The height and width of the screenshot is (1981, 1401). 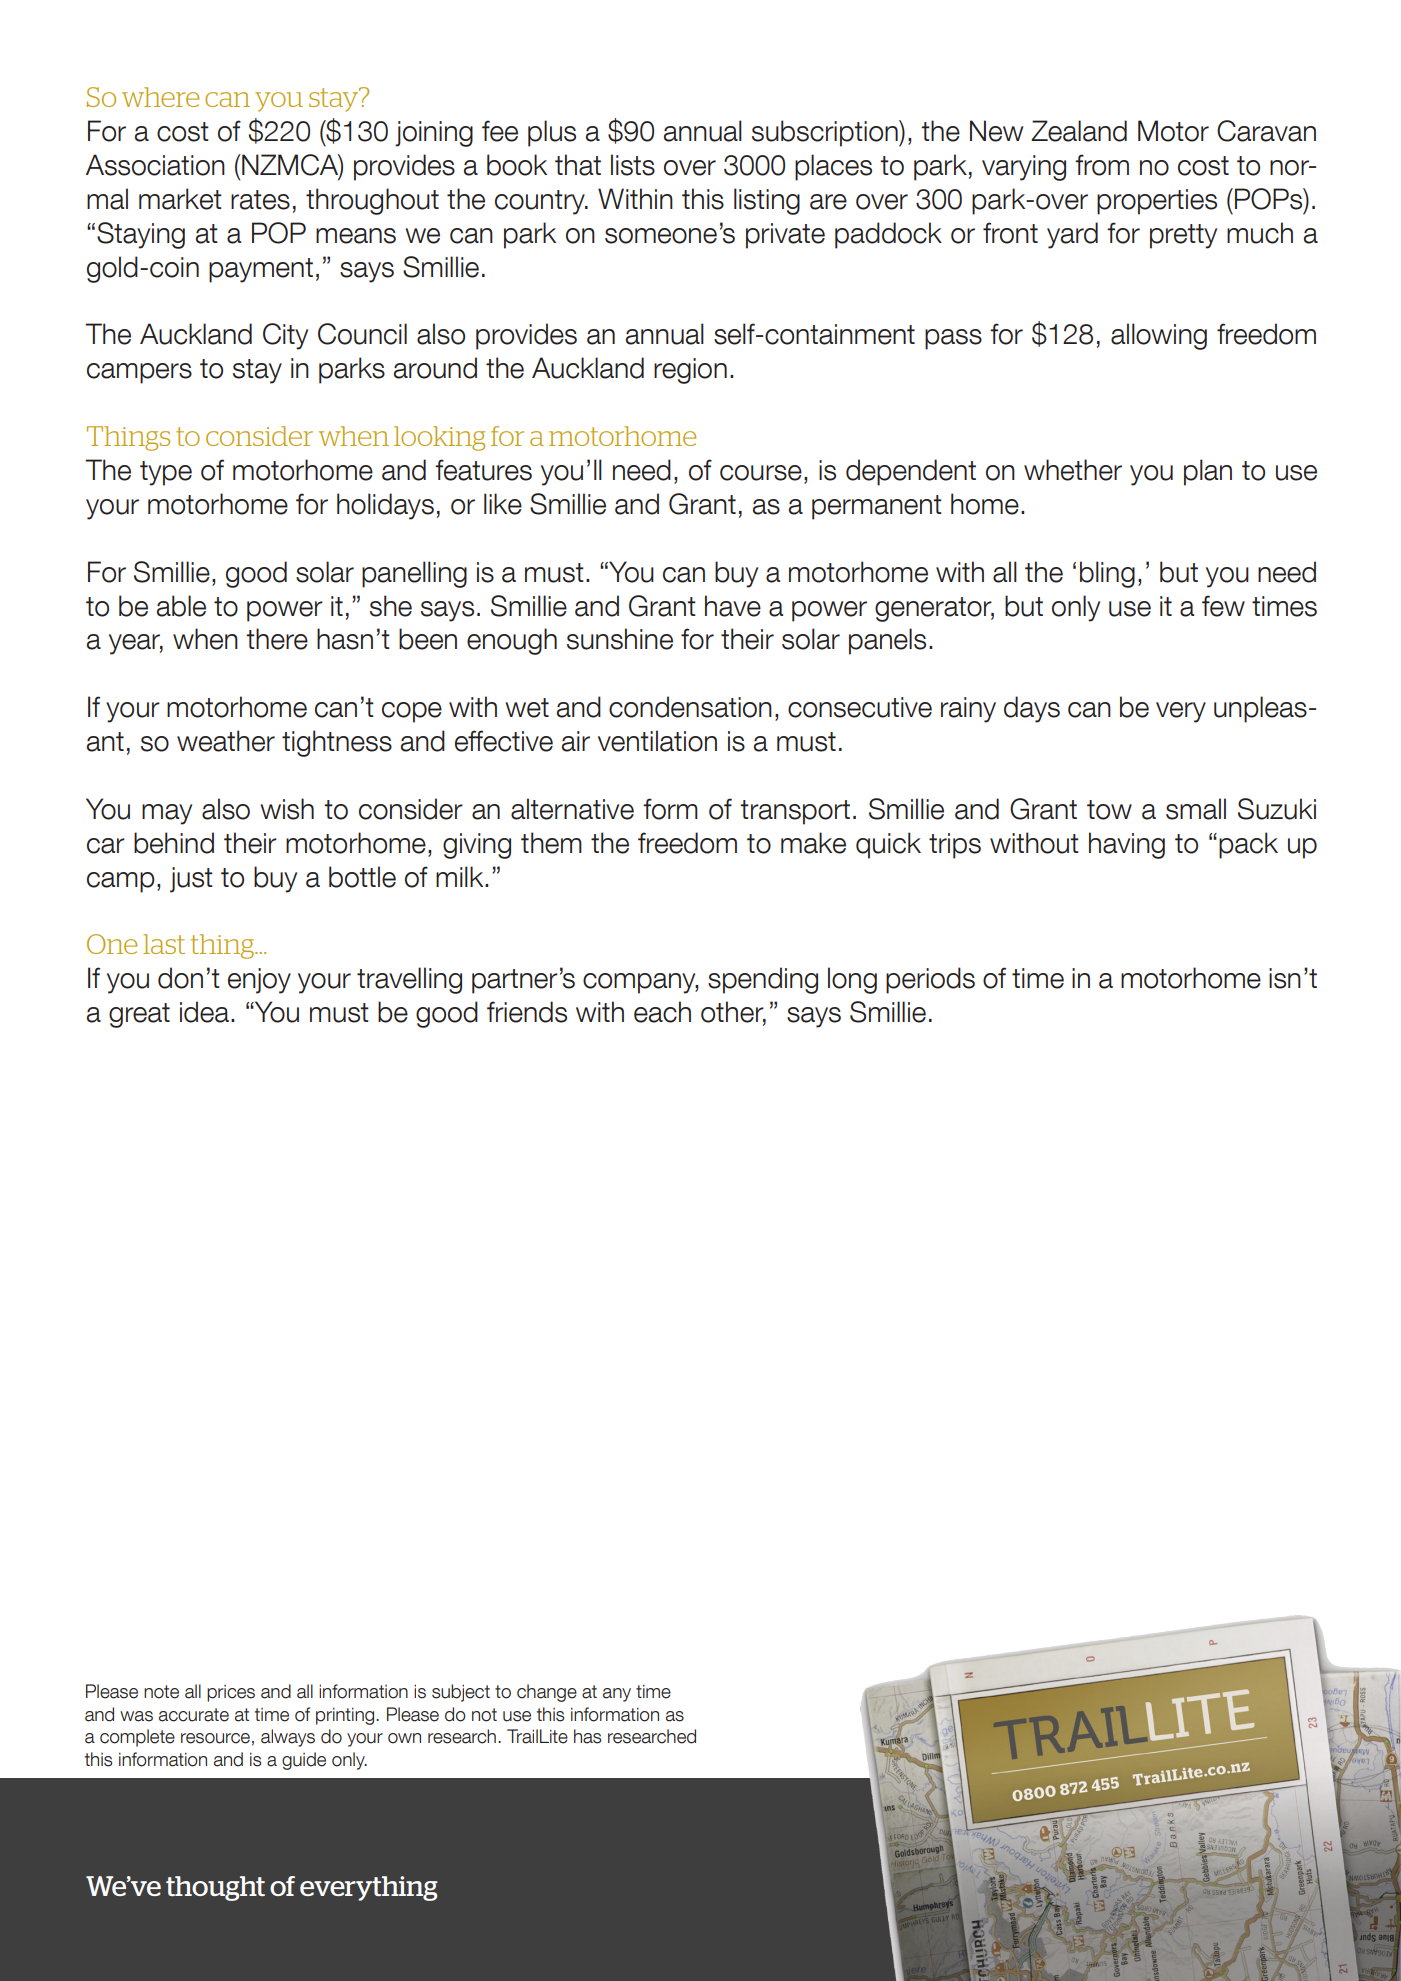 I want to click on periods, so click(x=930, y=980).
